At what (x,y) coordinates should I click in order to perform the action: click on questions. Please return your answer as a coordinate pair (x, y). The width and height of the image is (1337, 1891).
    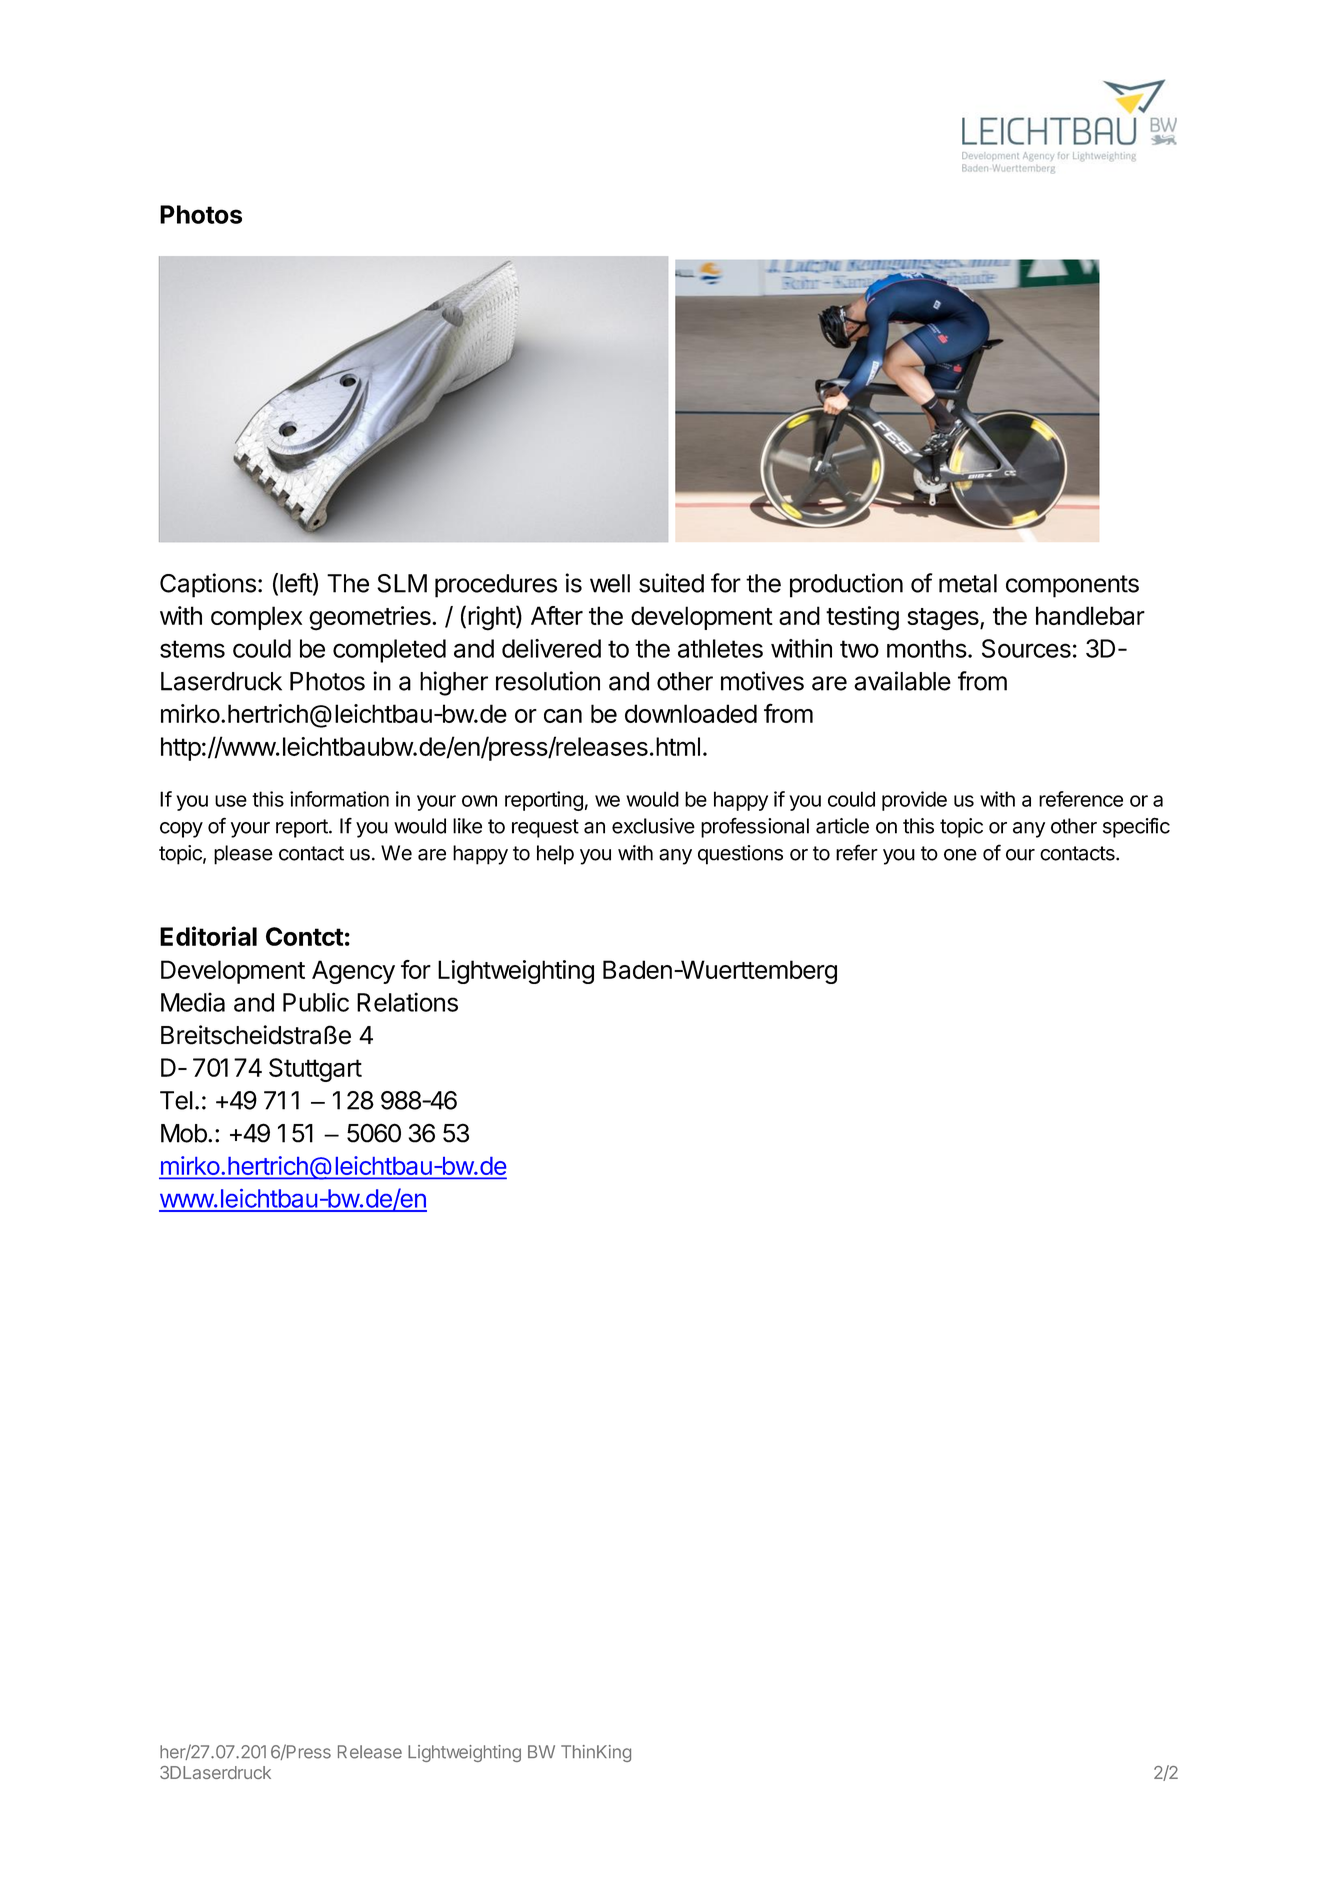
    Looking at the image, I should click on (740, 855).
